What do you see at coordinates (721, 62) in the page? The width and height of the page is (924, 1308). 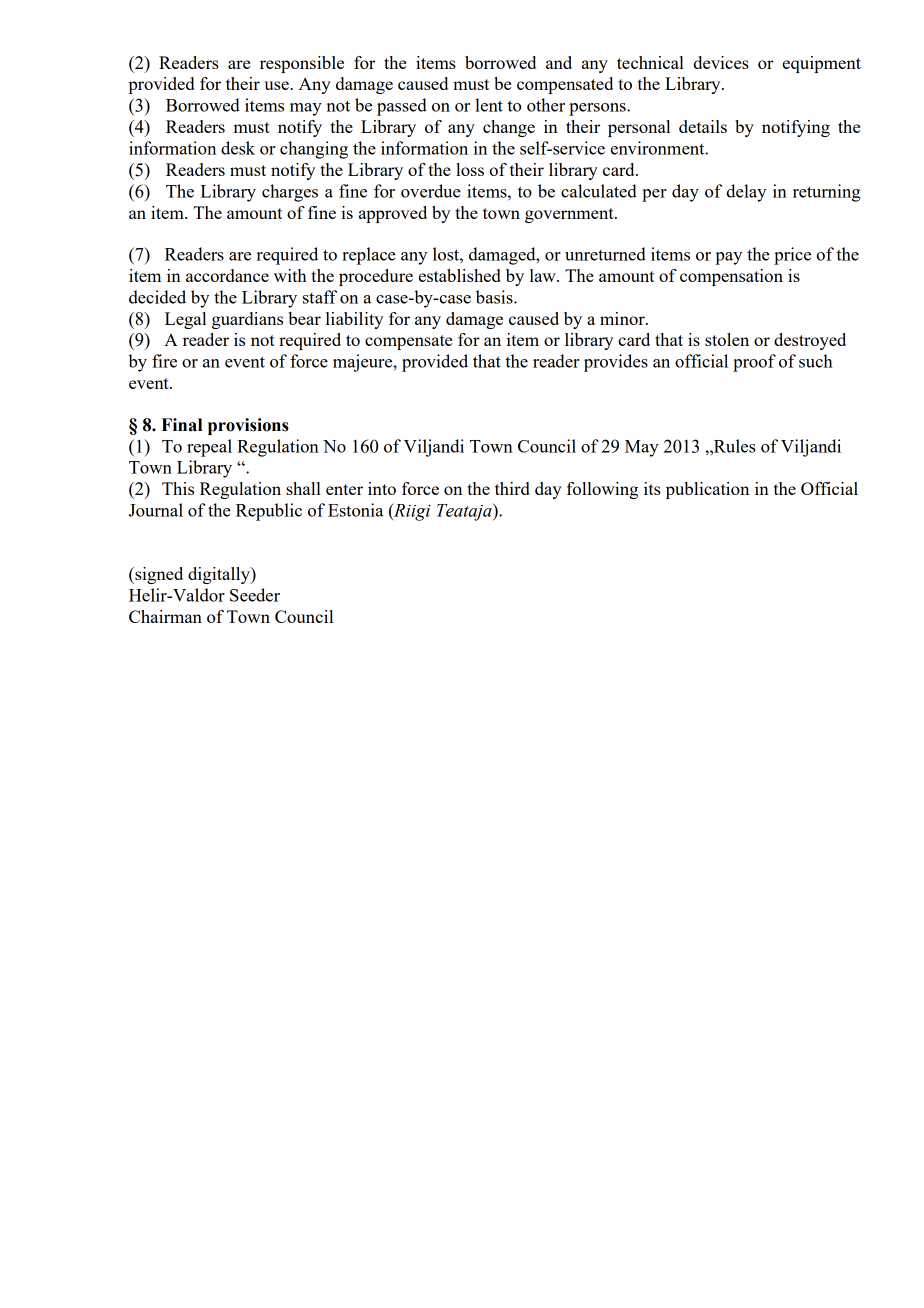 I see `devices` at bounding box center [721, 62].
